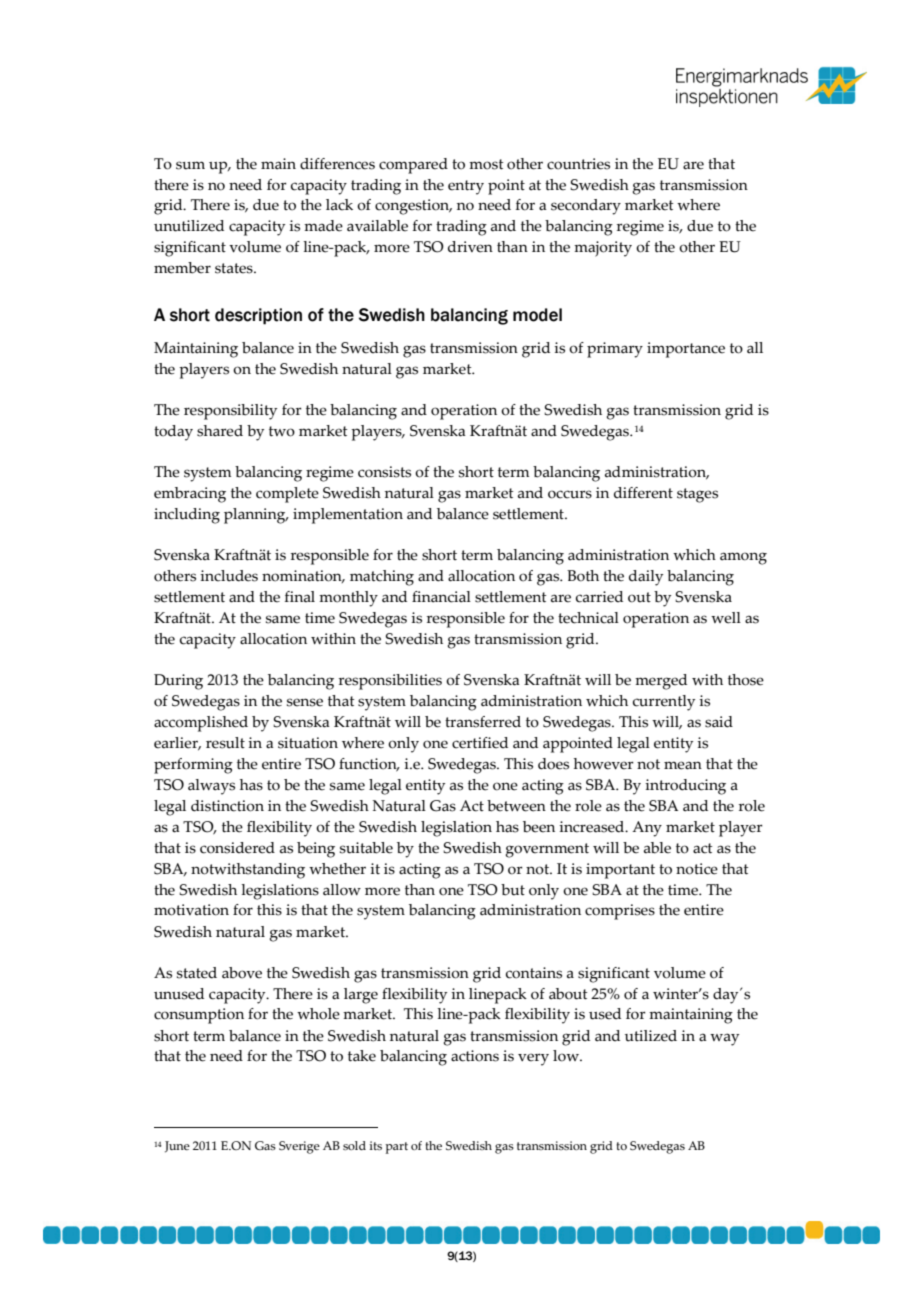 This screenshot has height=1308, width=924. What do you see at coordinates (237, 848) in the screenshot?
I see `considered` at bounding box center [237, 848].
